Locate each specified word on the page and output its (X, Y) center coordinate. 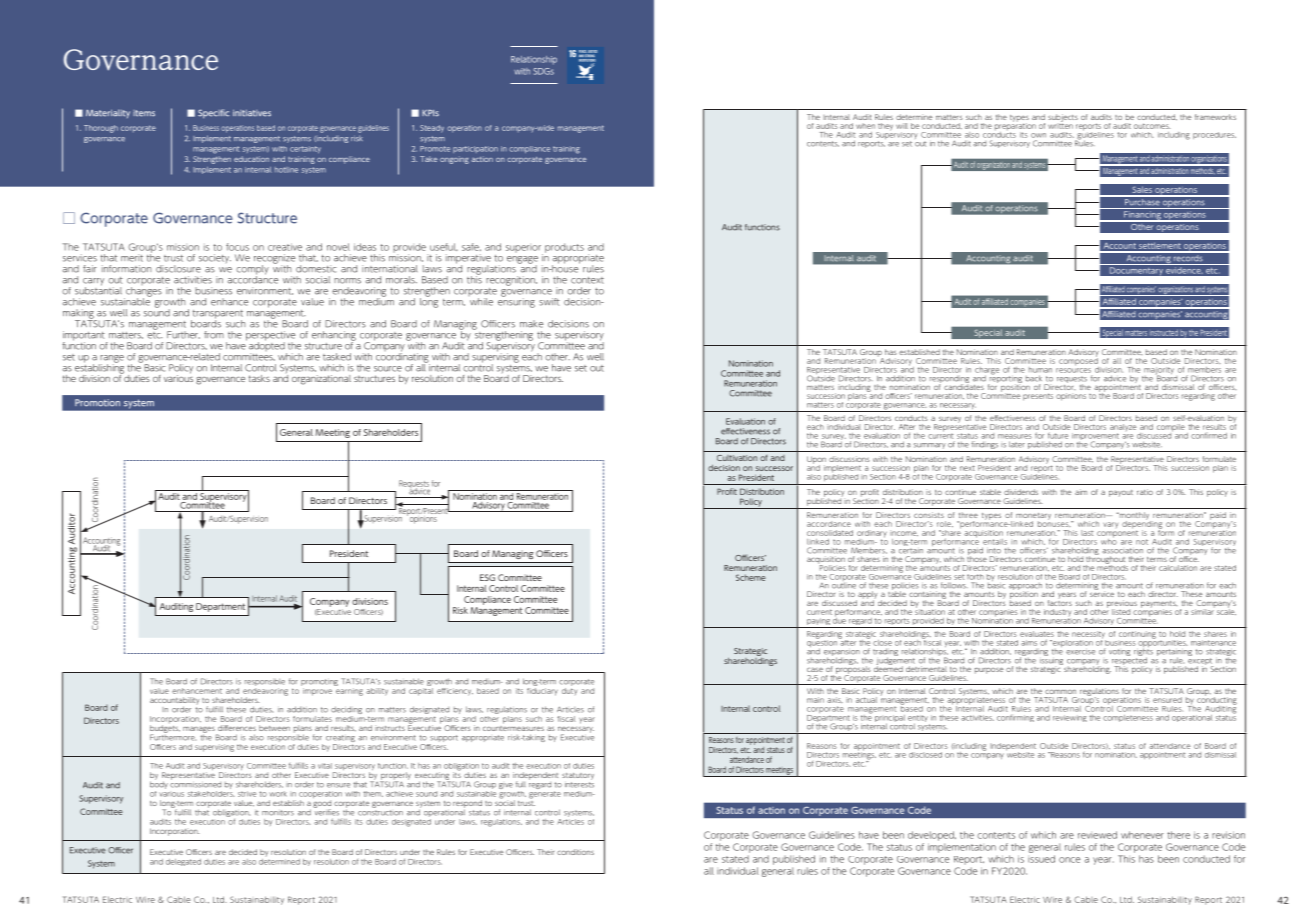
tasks (259, 378)
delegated (183, 862)
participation (475, 149)
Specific (213, 113)
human (1040, 370)
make (531, 324)
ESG (487, 577)
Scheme (751, 577)
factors (1060, 601)
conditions (575, 852)
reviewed (1097, 835)
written (1060, 125)
